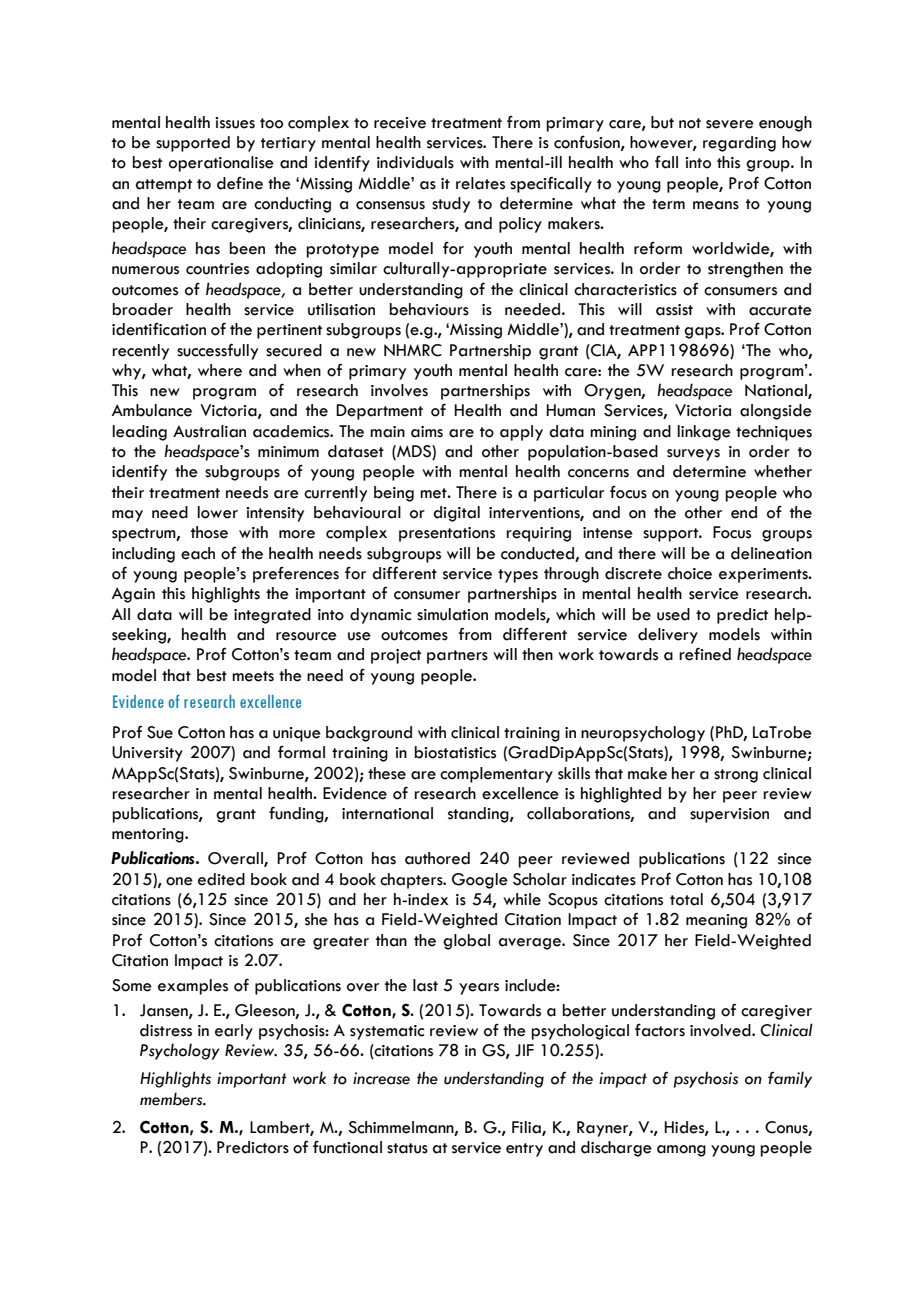 The image size is (924, 1308). I want to click on surveys, so click(693, 455).
